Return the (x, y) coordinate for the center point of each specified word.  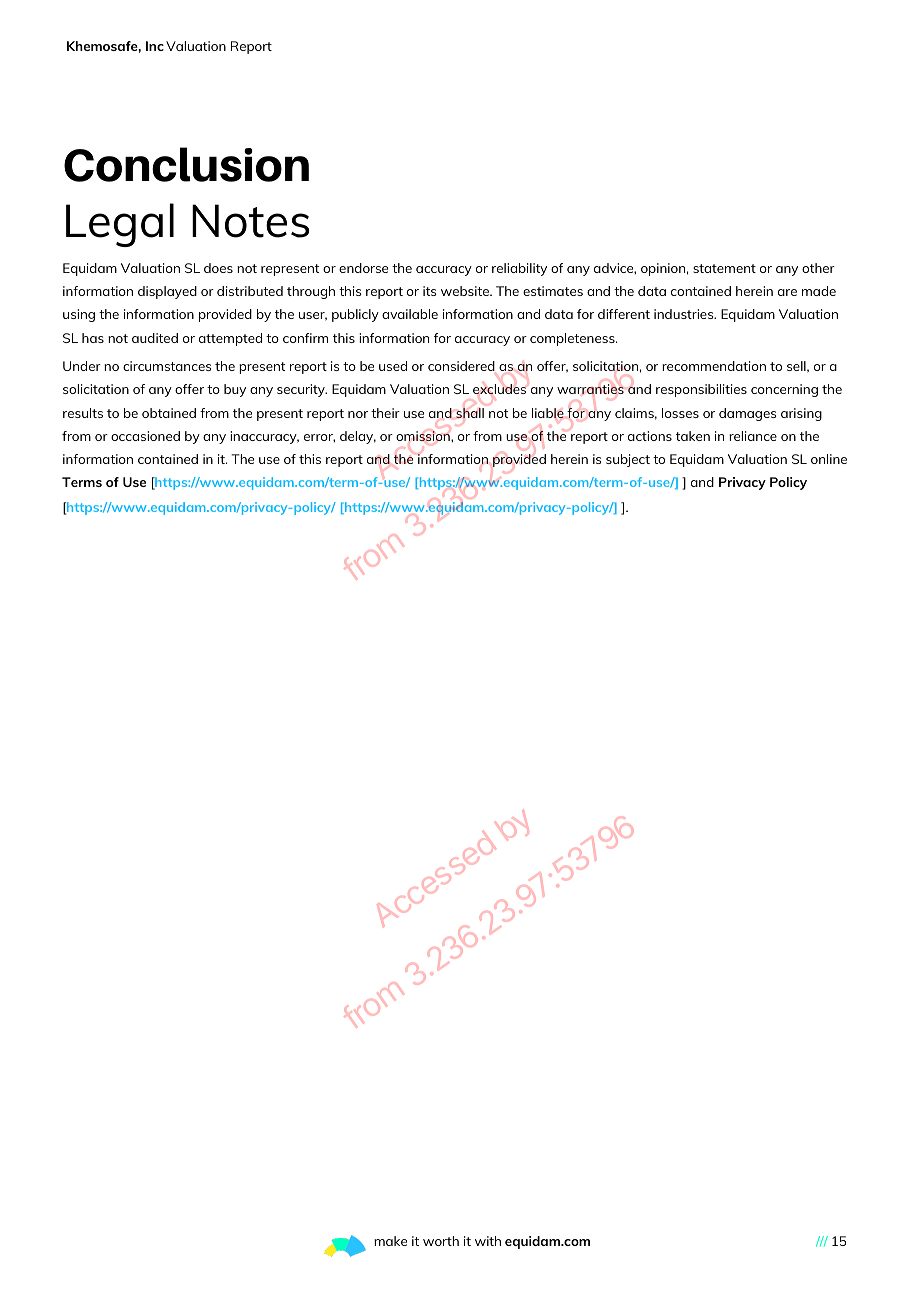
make (390, 1241)
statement (724, 268)
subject (628, 460)
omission (424, 436)
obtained (169, 413)
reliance (753, 436)
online (829, 459)
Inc (155, 46)
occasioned (145, 436)
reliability (519, 269)
